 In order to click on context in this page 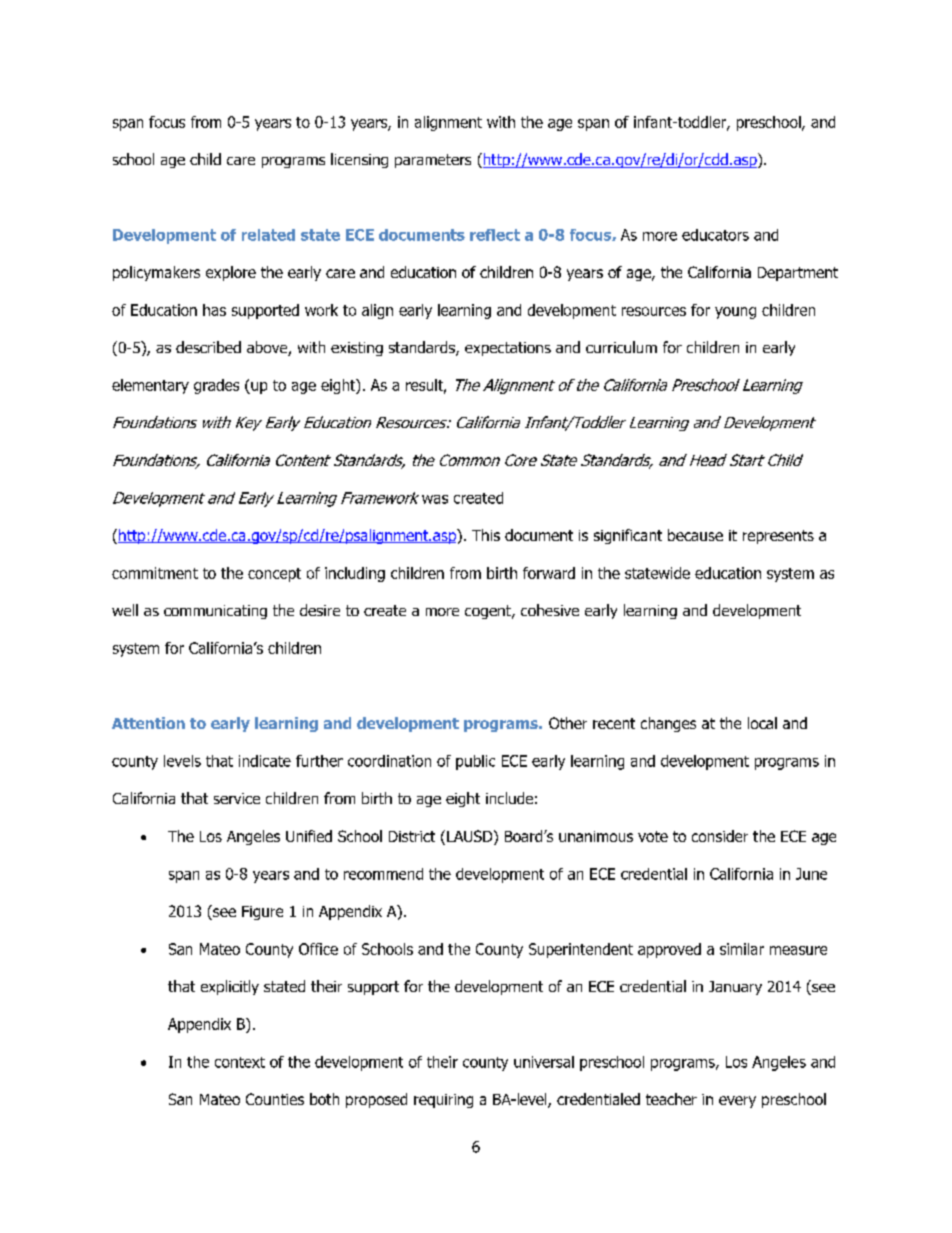, I will do `click(240, 1062)`.
